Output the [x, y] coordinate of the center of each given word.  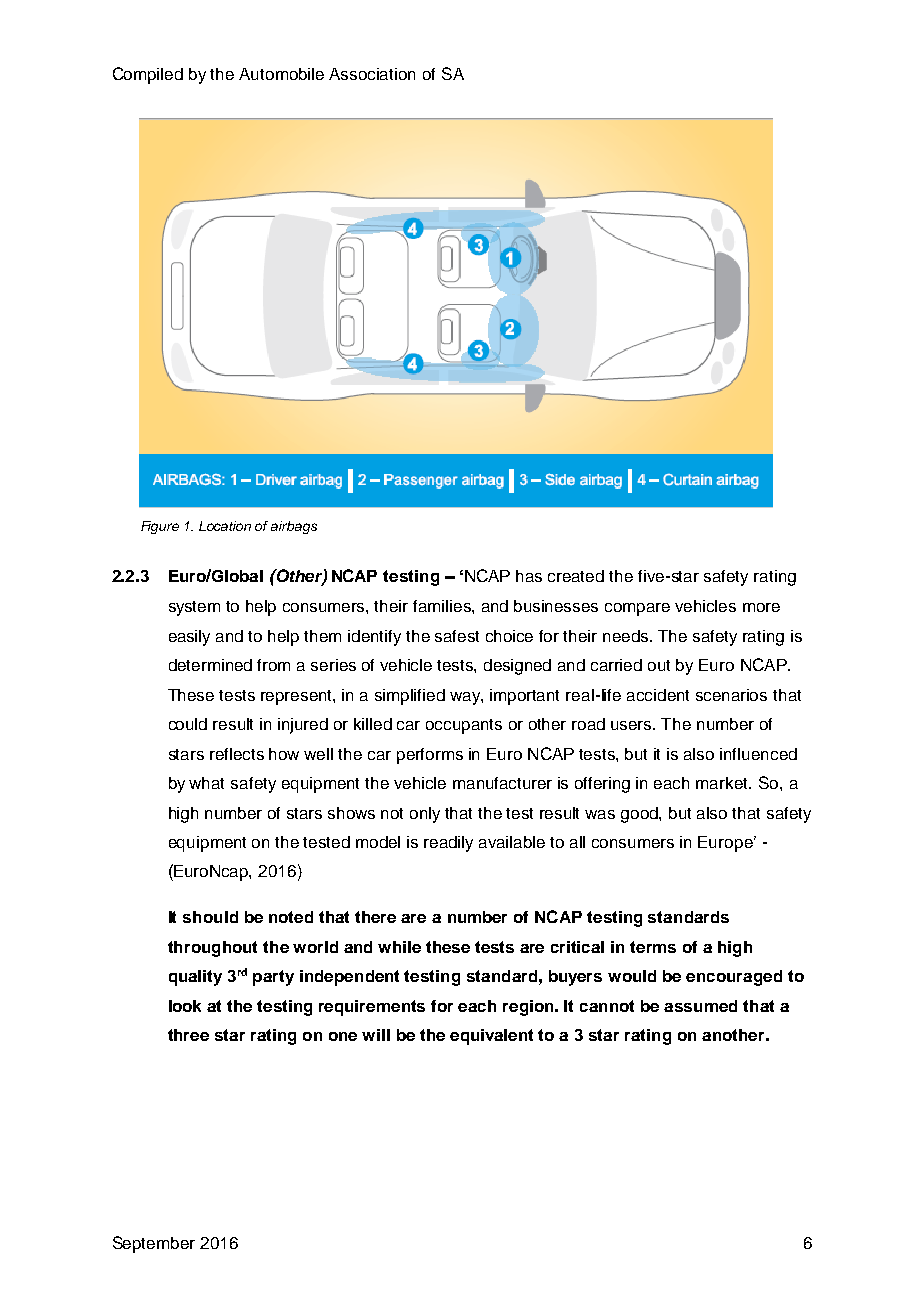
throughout [212, 949]
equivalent [491, 1037]
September [154, 1244]
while [399, 947]
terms [653, 947]
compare [637, 609]
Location [225, 526]
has [529, 576]
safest [457, 636]
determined [210, 665]
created [576, 576]
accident [658, 695]
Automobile [281, 74]
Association [372, 74]
